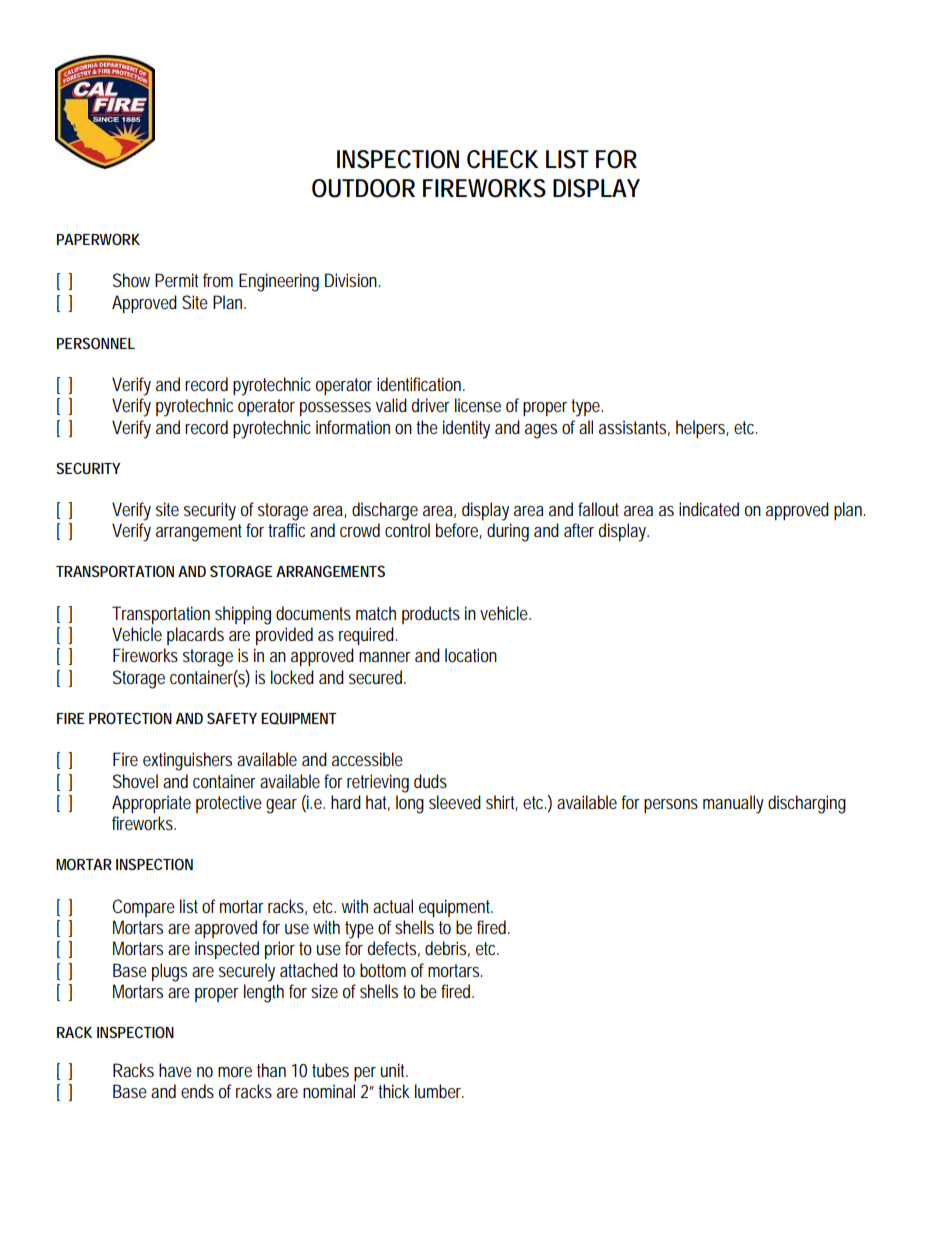 This screenshot has height=1233, width=952. I want to click on OUTDOOR, so click(363, 188).
